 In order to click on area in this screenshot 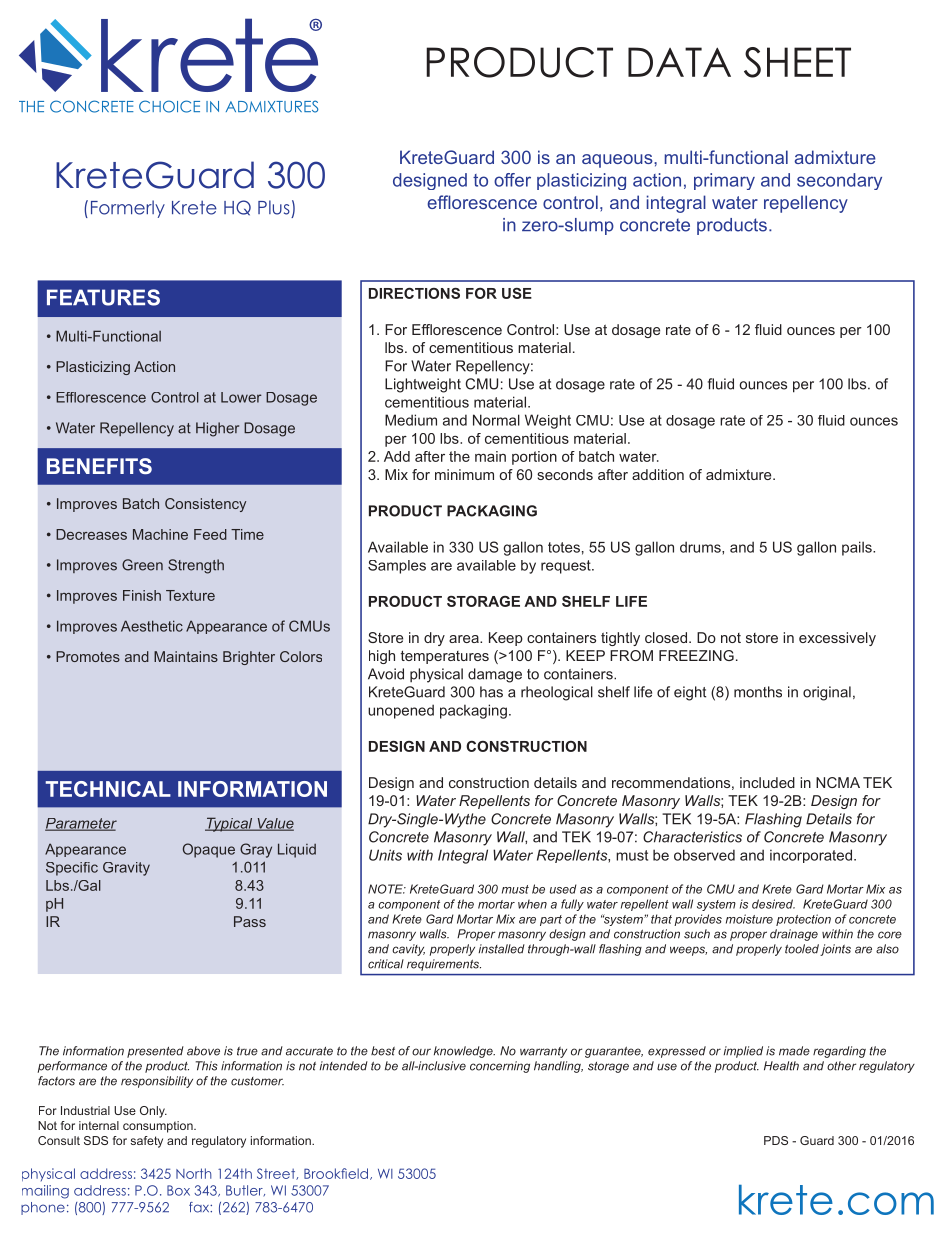, I will do `click(465, 639)`.
